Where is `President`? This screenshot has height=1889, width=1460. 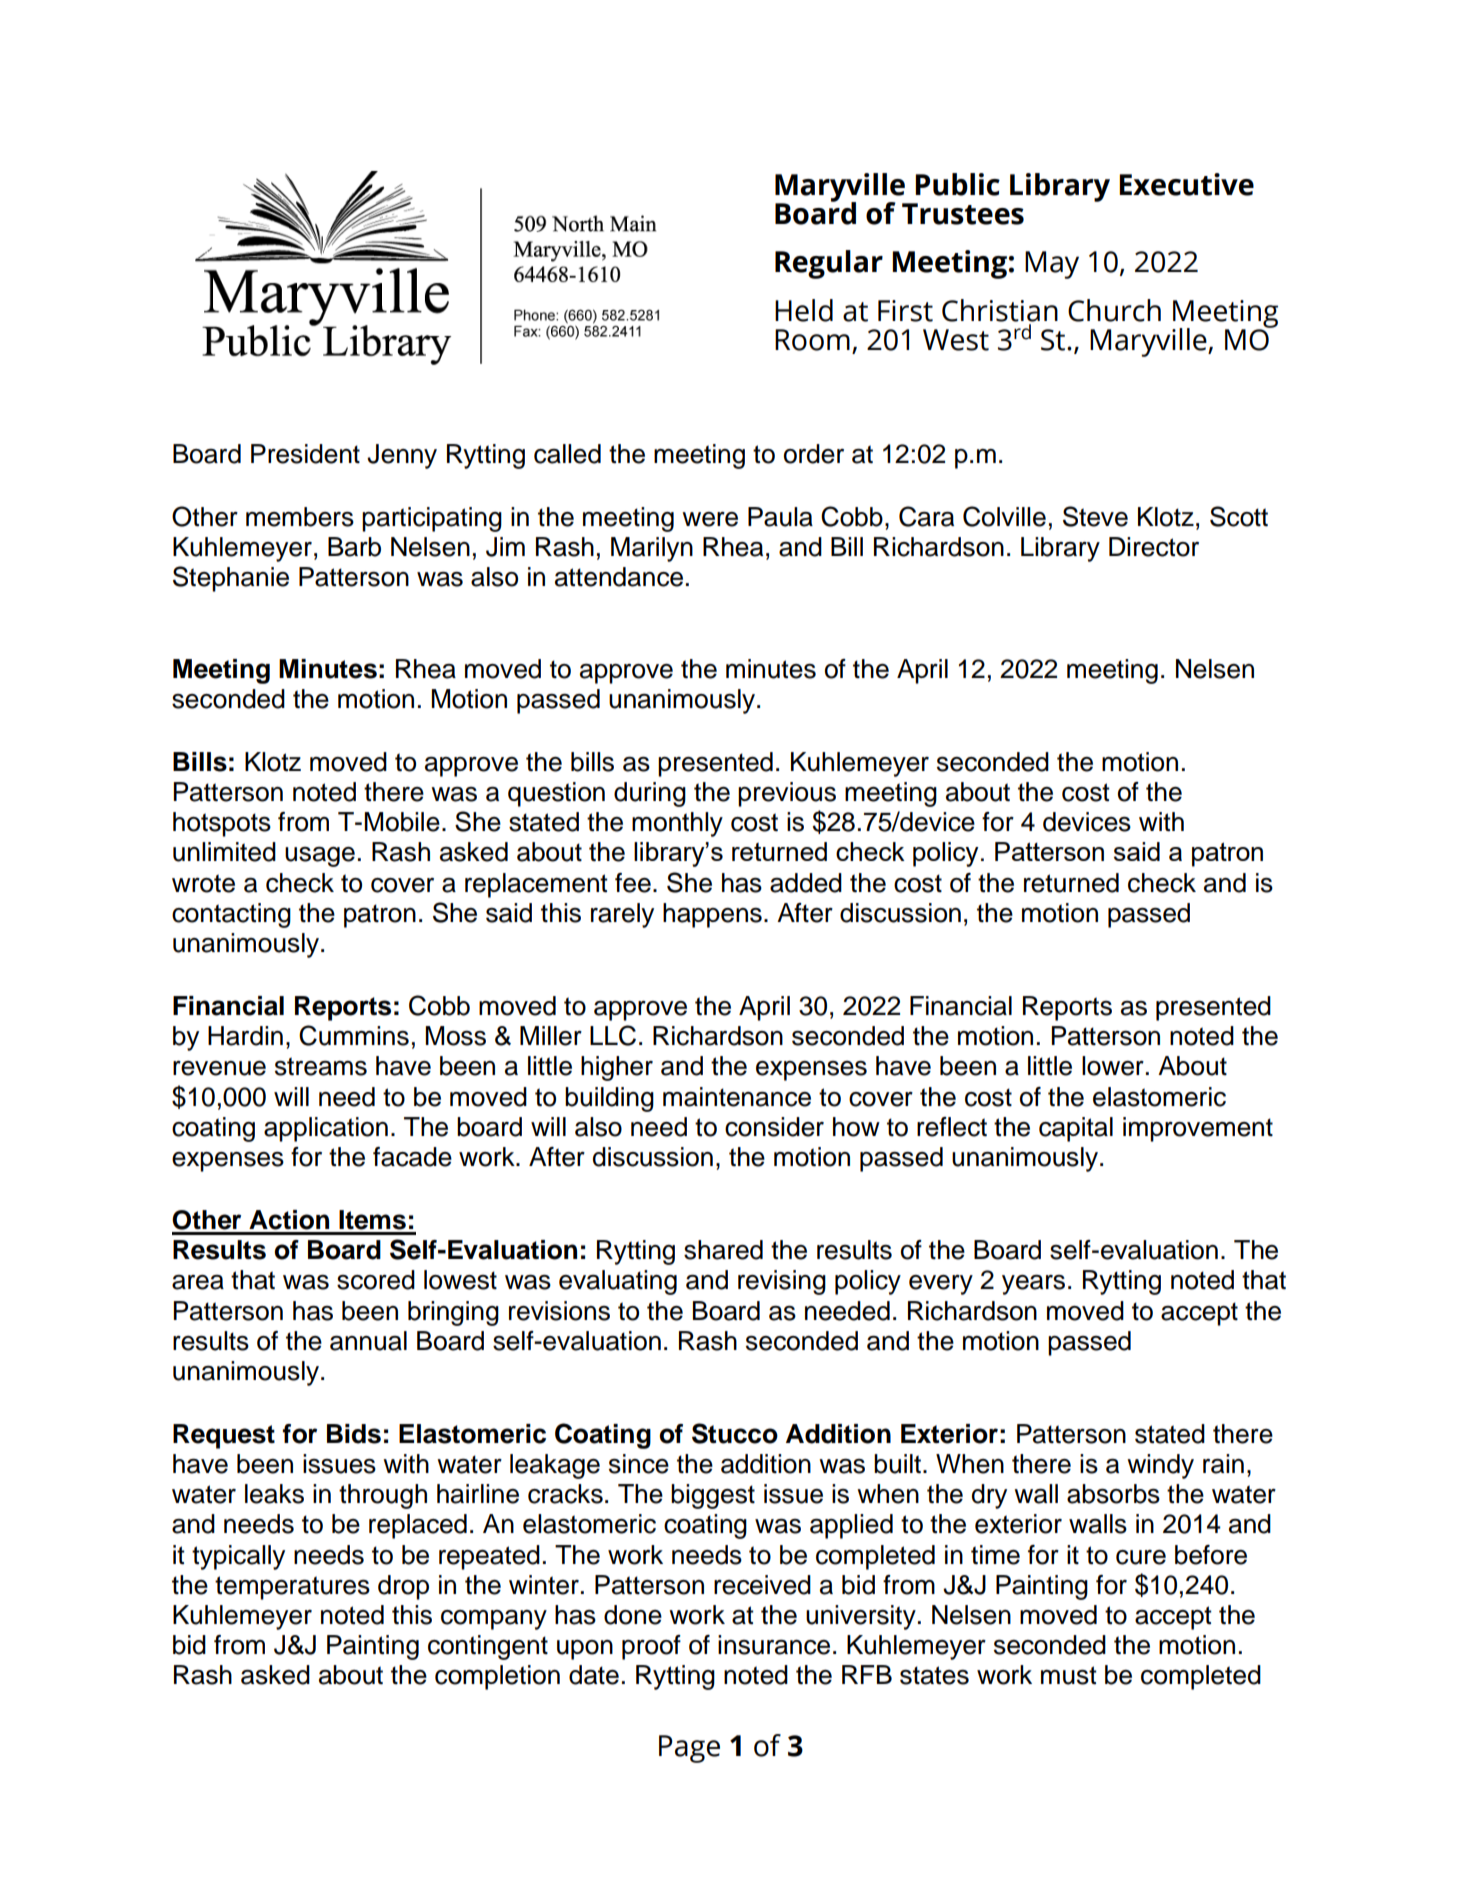
President is located at coordinates (305, 454).
